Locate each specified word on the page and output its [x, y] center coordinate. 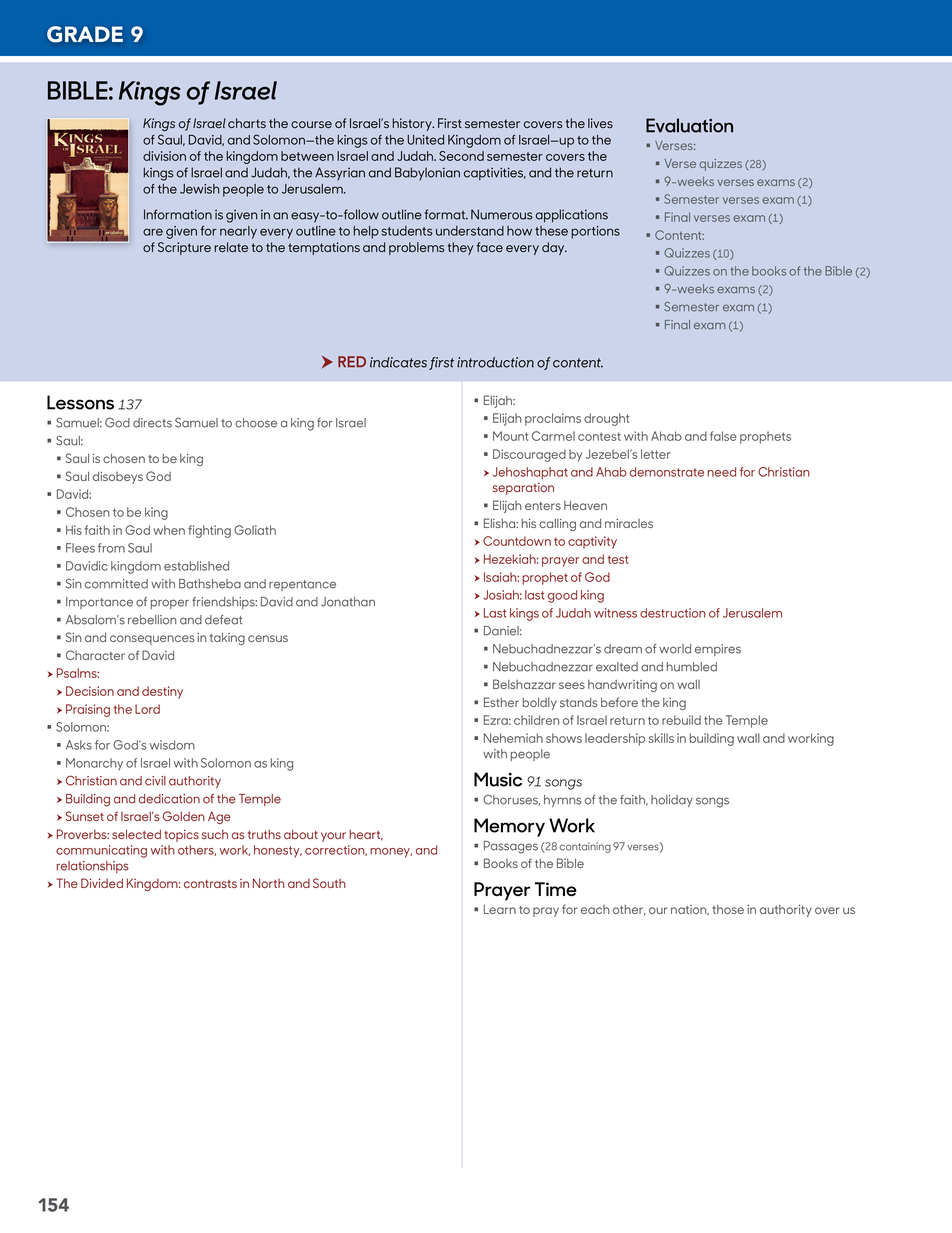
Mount [510, 436]
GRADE [85, 34]
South [329, 883]
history [413, 124]
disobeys [118, 477]
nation [690, 910]
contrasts [210, 884]
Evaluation [689, 125]
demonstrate [667, 472]
